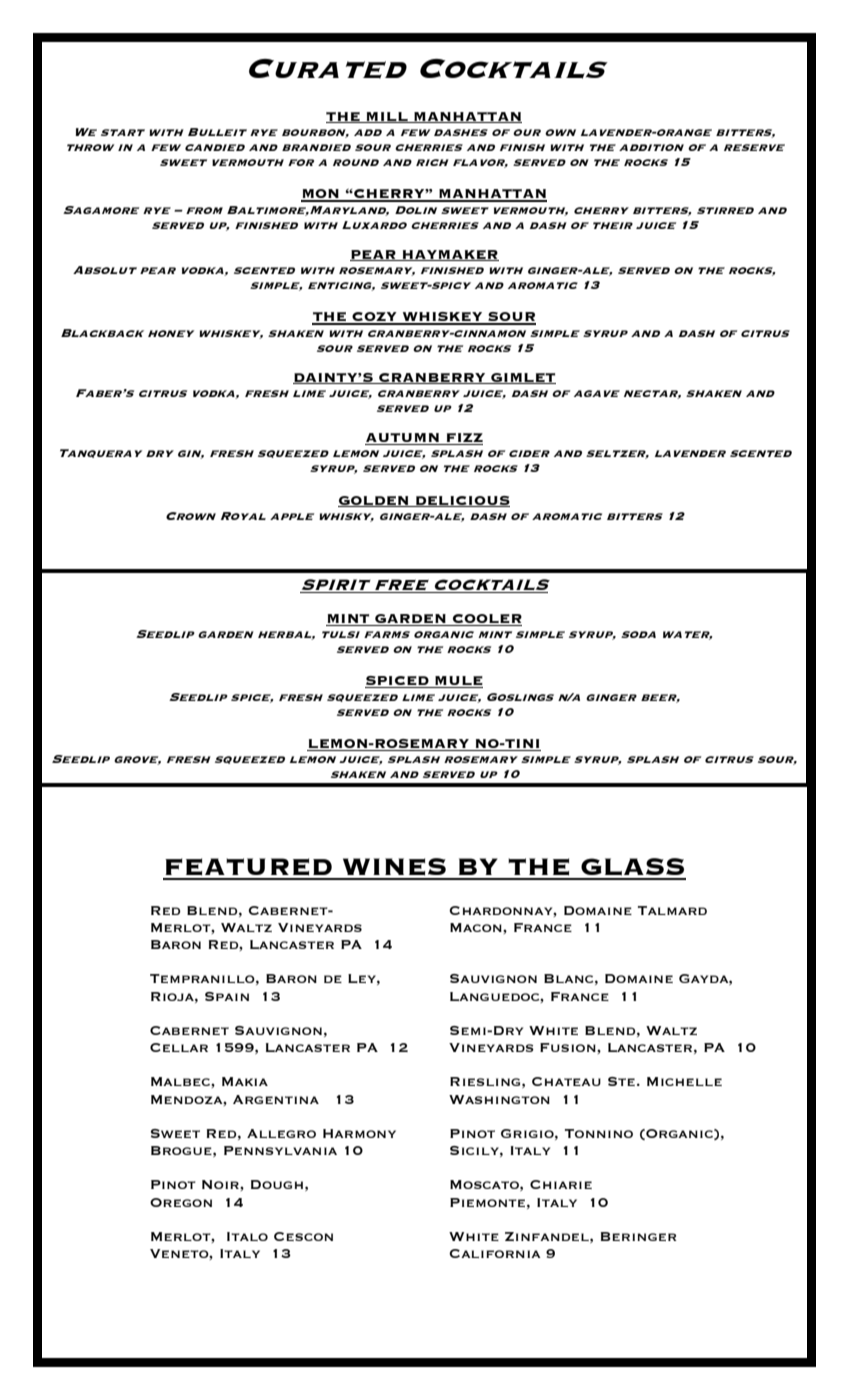  Describe the element at coordinates (477, 927) in the screenshot. I see `Macon` at that location.
